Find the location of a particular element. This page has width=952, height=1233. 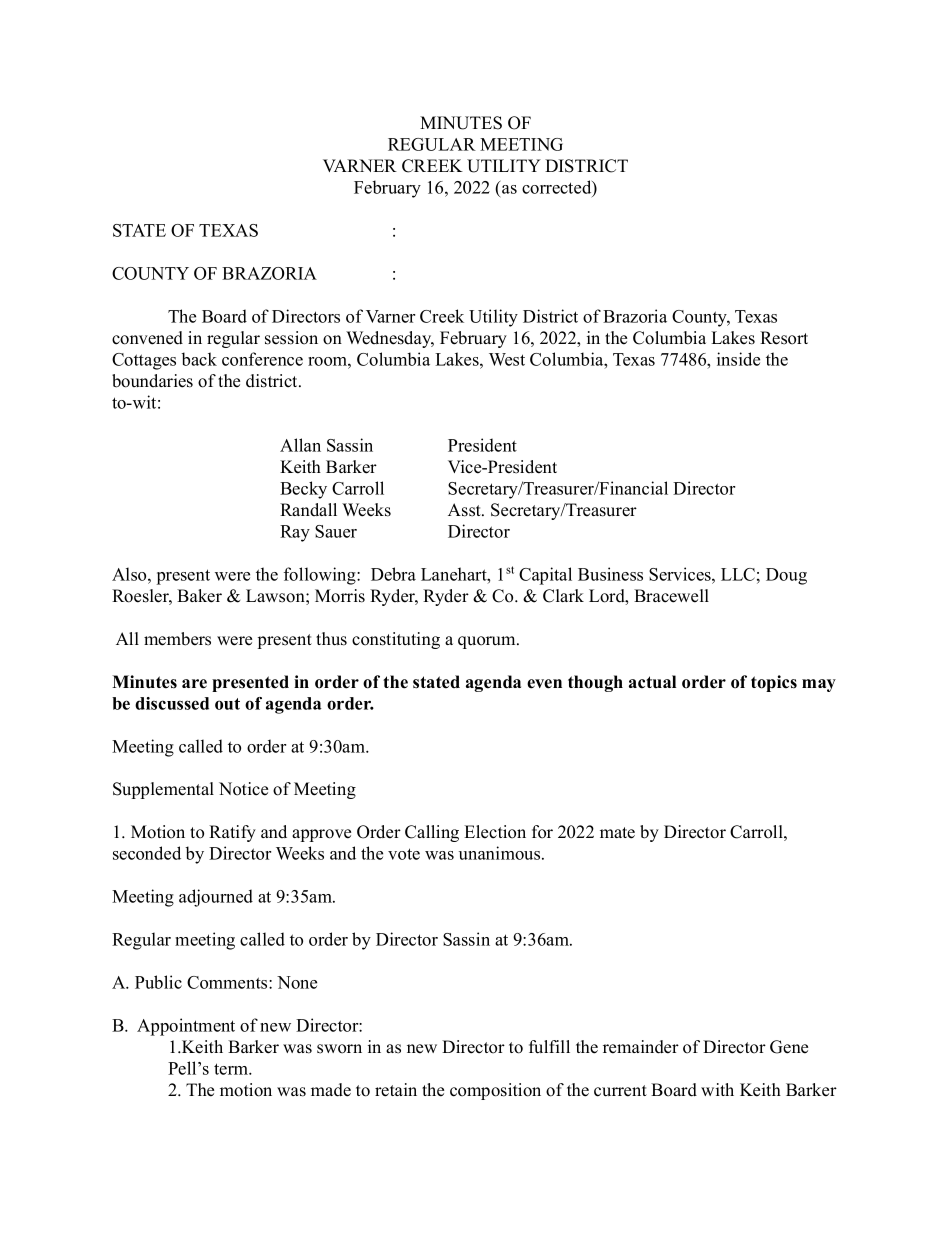

with is located at coordinates (717, 1089).
